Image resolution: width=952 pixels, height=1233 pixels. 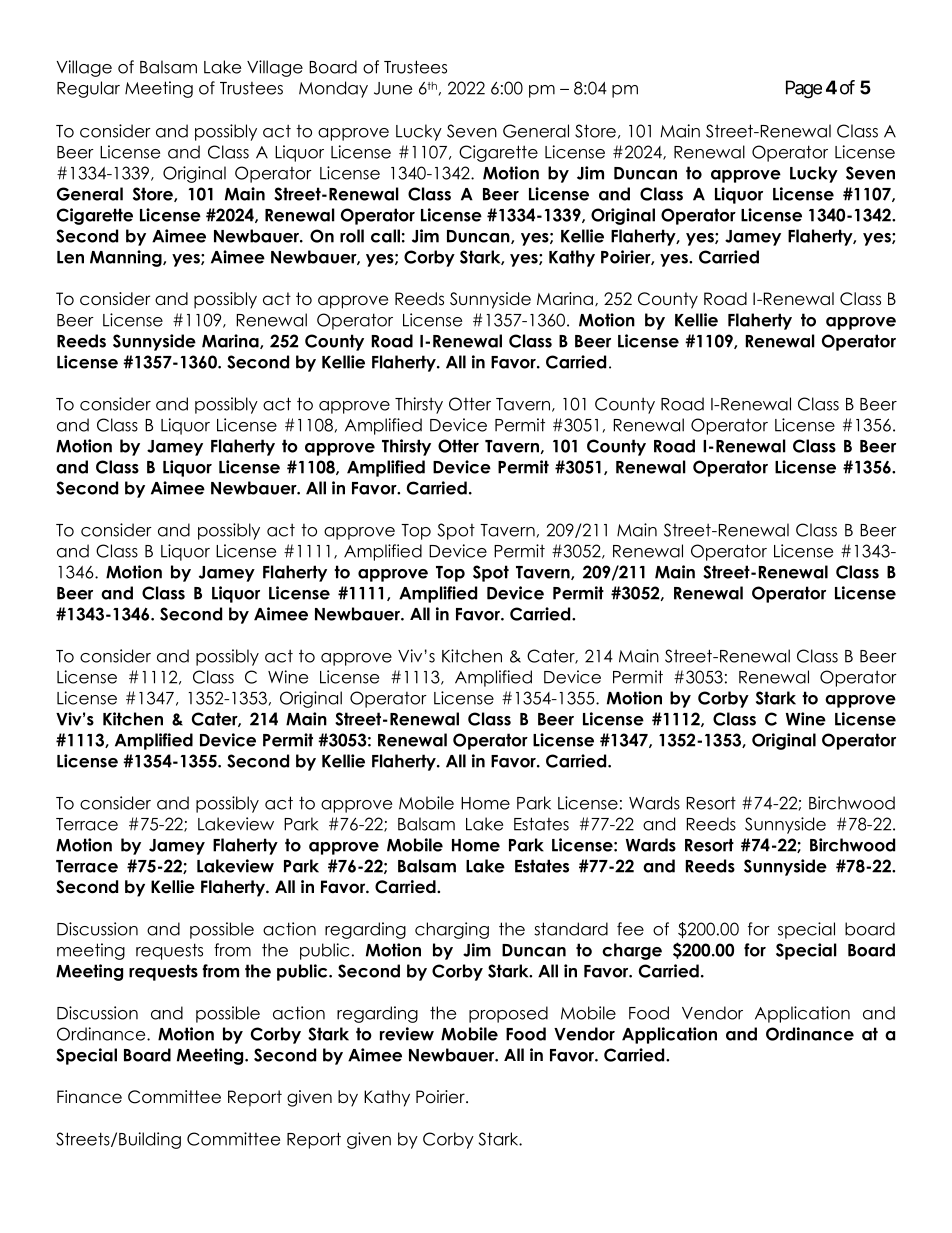 I want to click on June, so click(x=393, y=88).
